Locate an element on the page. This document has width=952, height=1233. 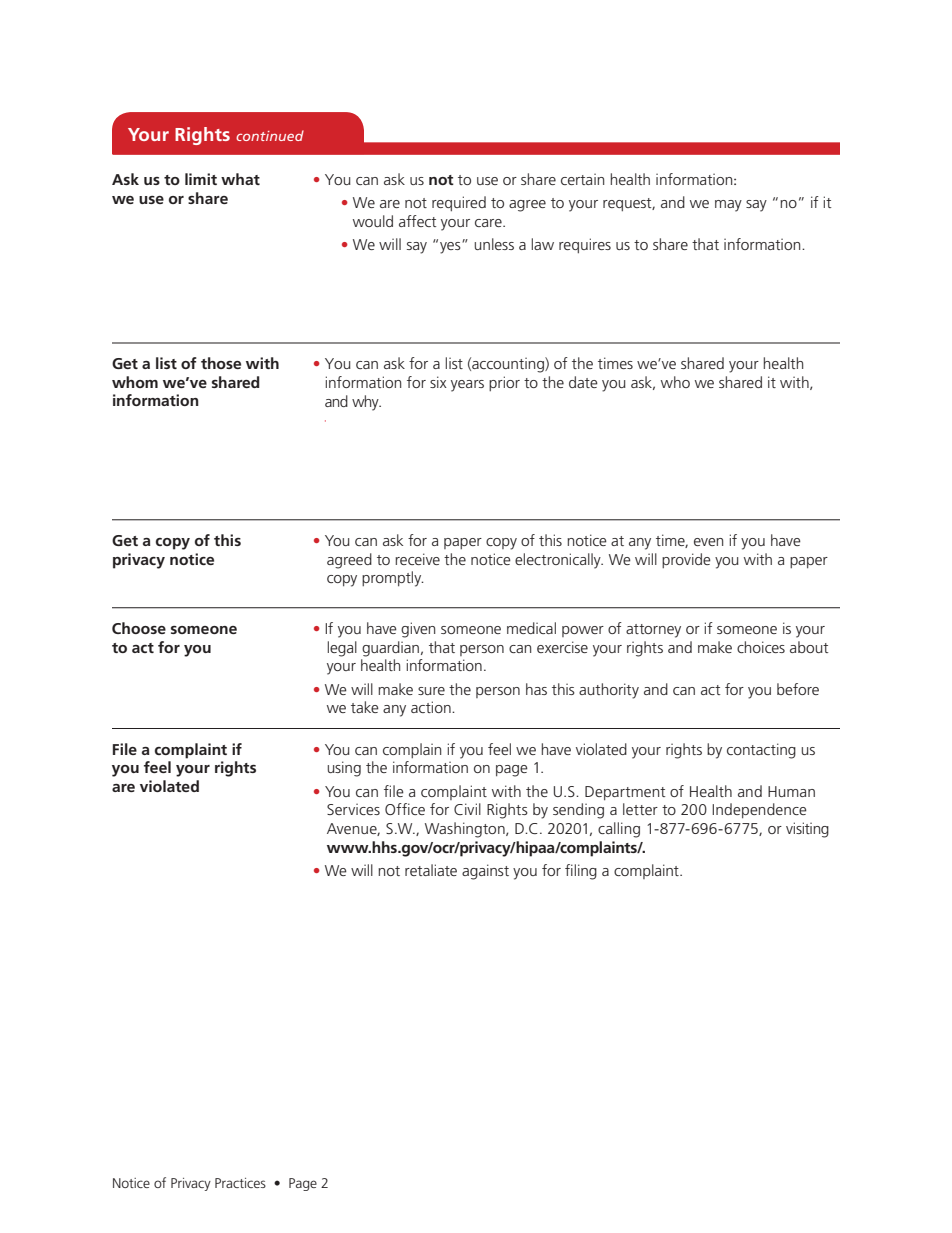
Practices is located at coordinates (240, 1183).
